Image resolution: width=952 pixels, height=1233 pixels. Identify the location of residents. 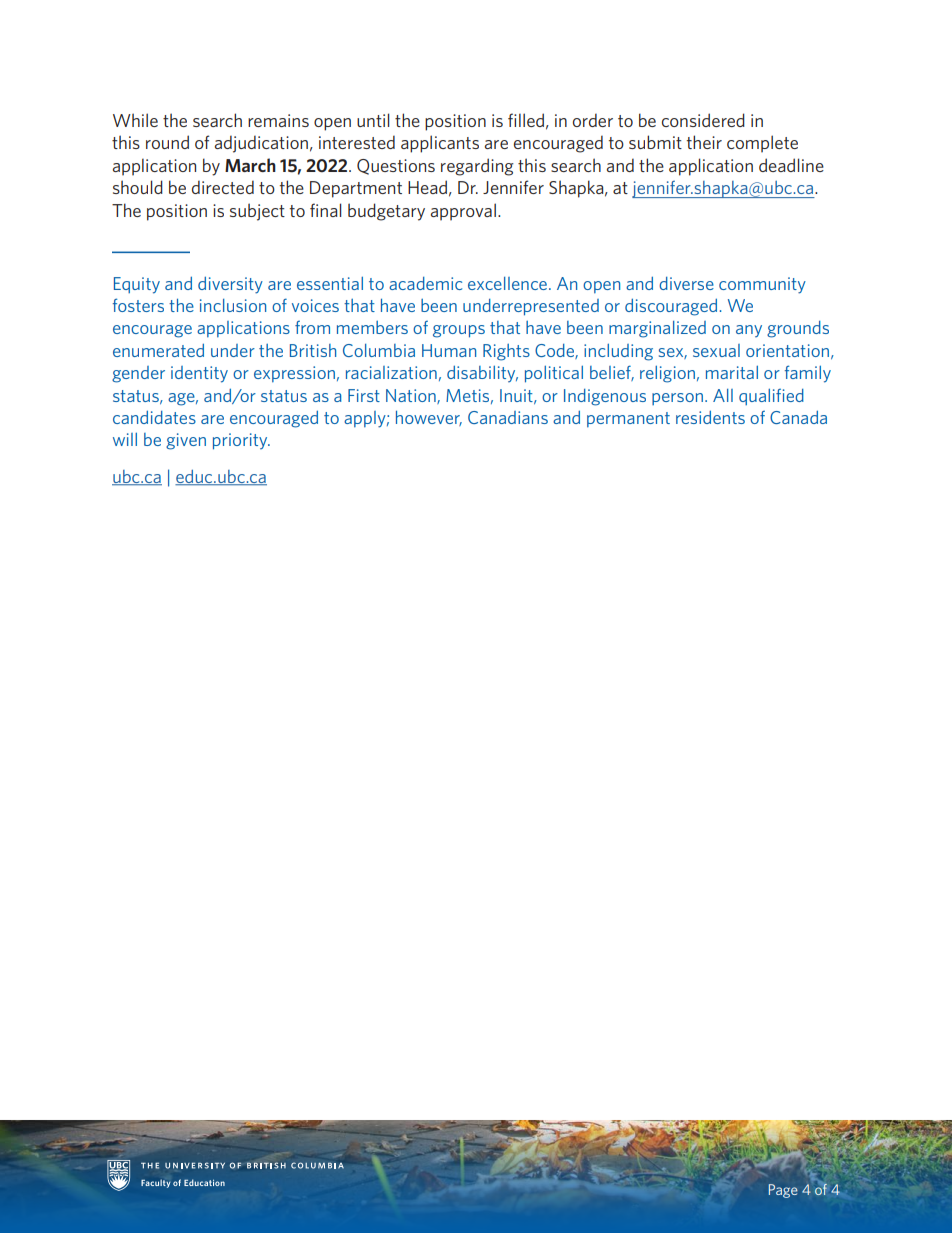
(710, 417).
